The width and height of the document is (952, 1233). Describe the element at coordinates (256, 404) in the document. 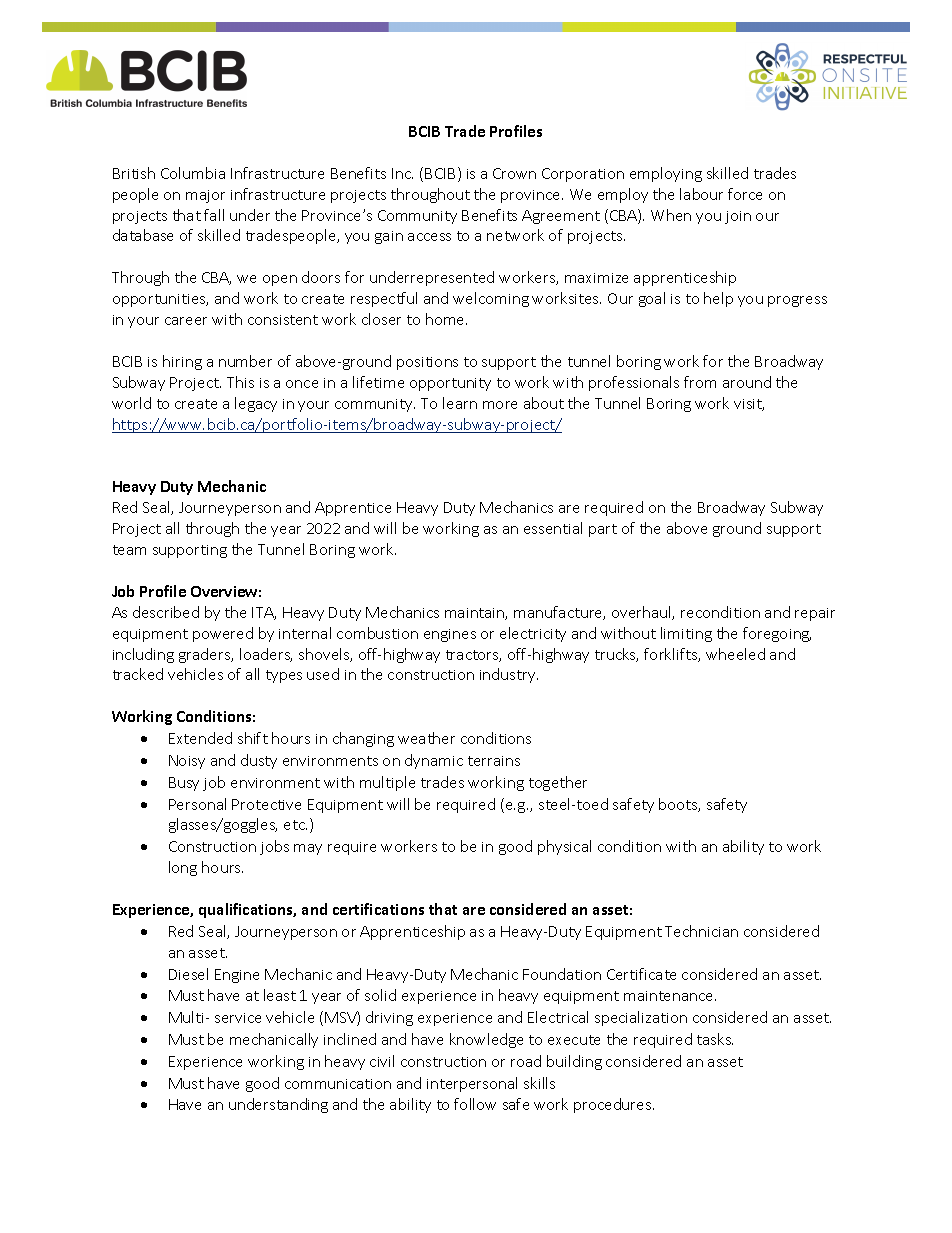

I see `legacy` at that location.
